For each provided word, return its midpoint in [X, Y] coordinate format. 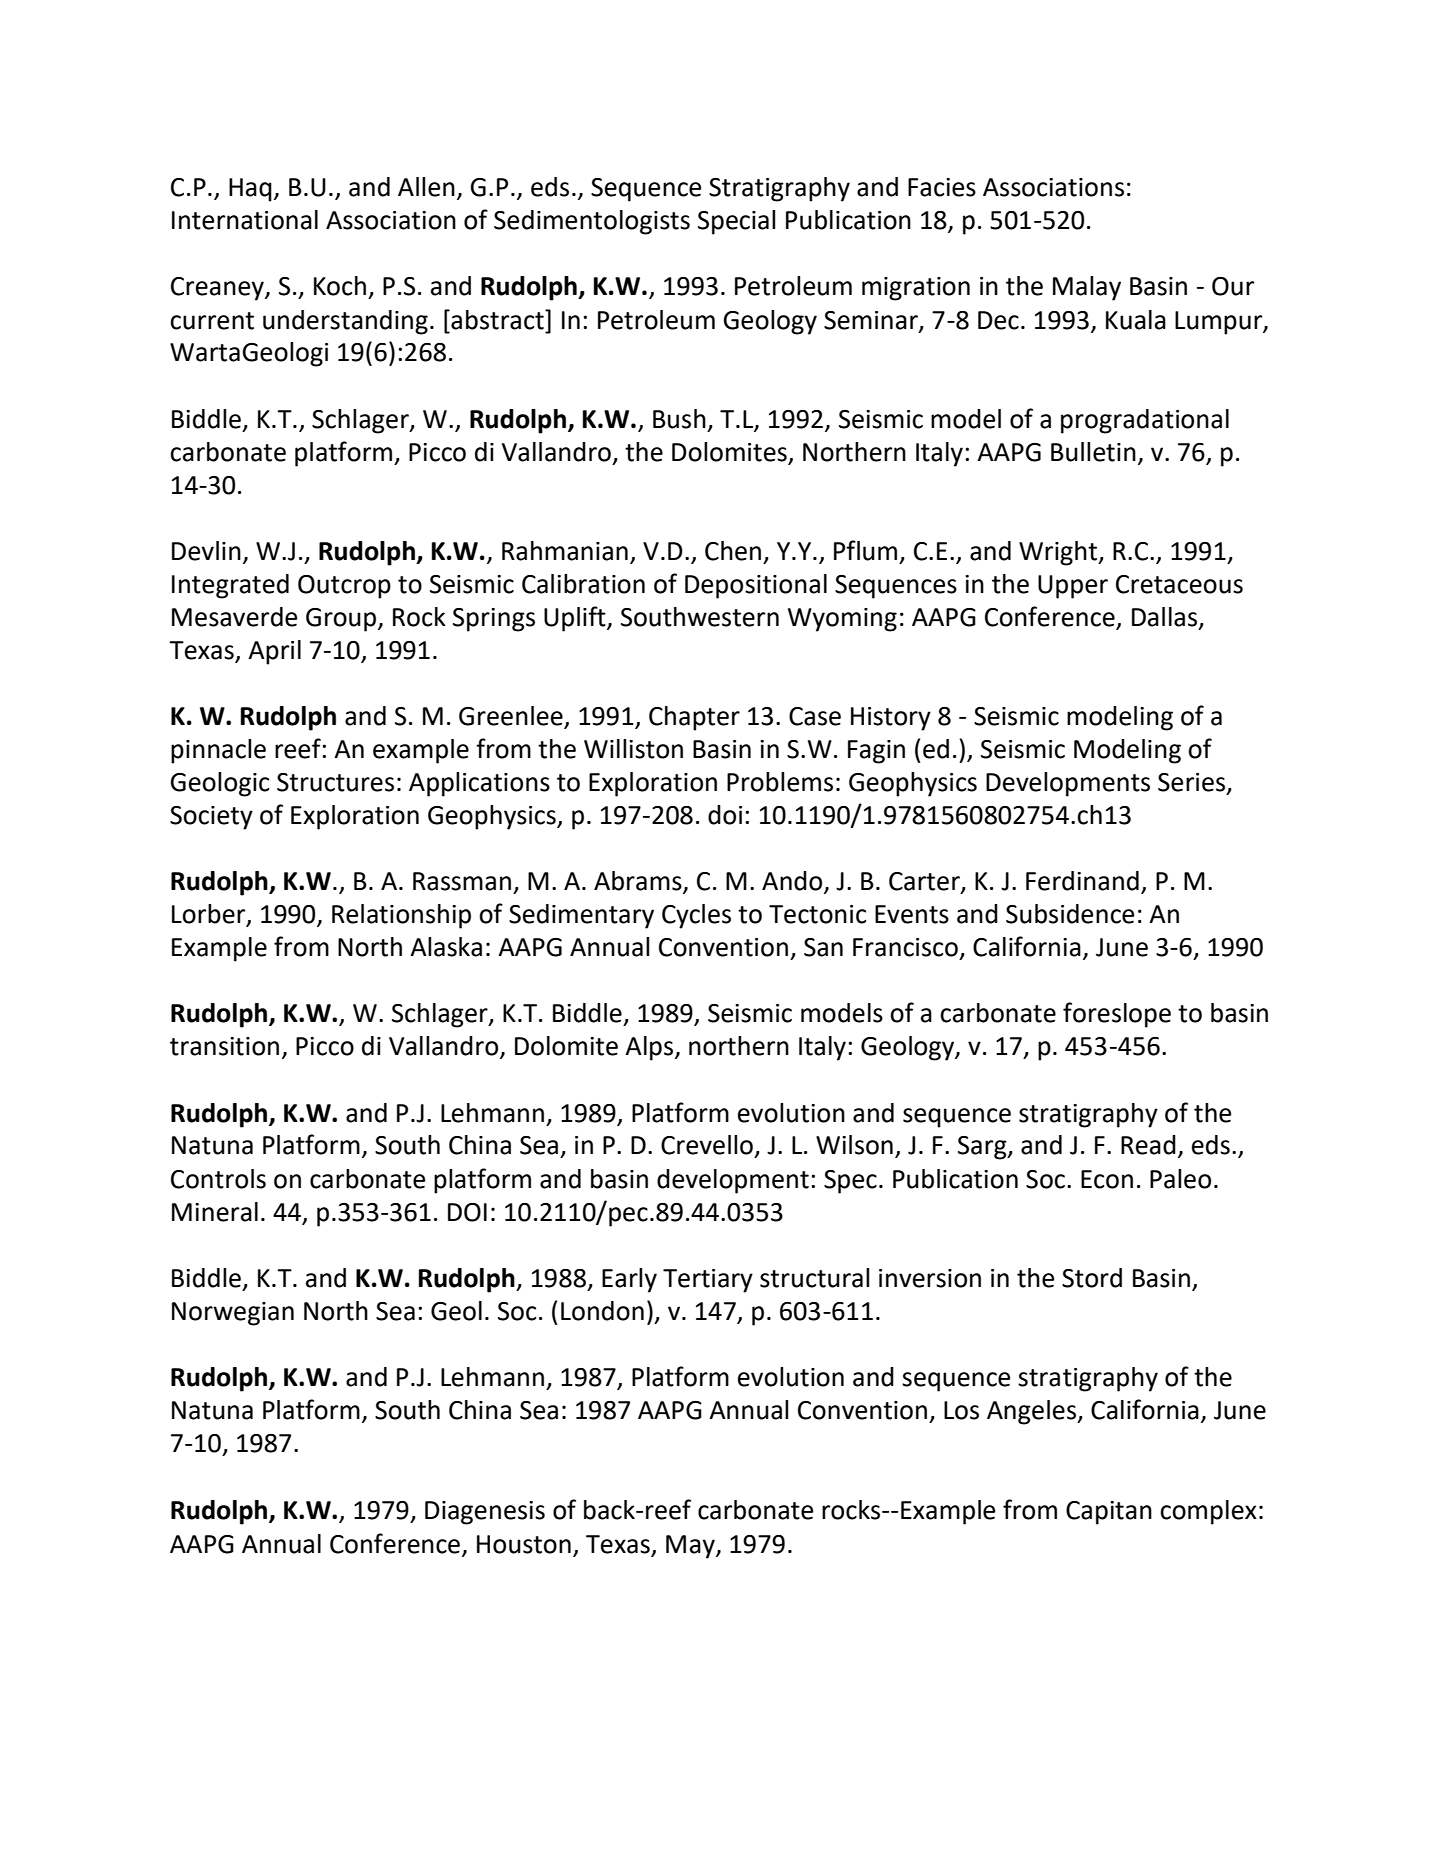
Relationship [401, 916]
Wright [1059, 553]
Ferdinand [1082, 881]
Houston [524, 1544]
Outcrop [344, 587]
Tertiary [708, 1281]
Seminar [872, 321]
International [245, 220]
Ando [793, 882]
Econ [1107, 1179]
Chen [733, 551]
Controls [218, 1179]
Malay [1087, 288]
